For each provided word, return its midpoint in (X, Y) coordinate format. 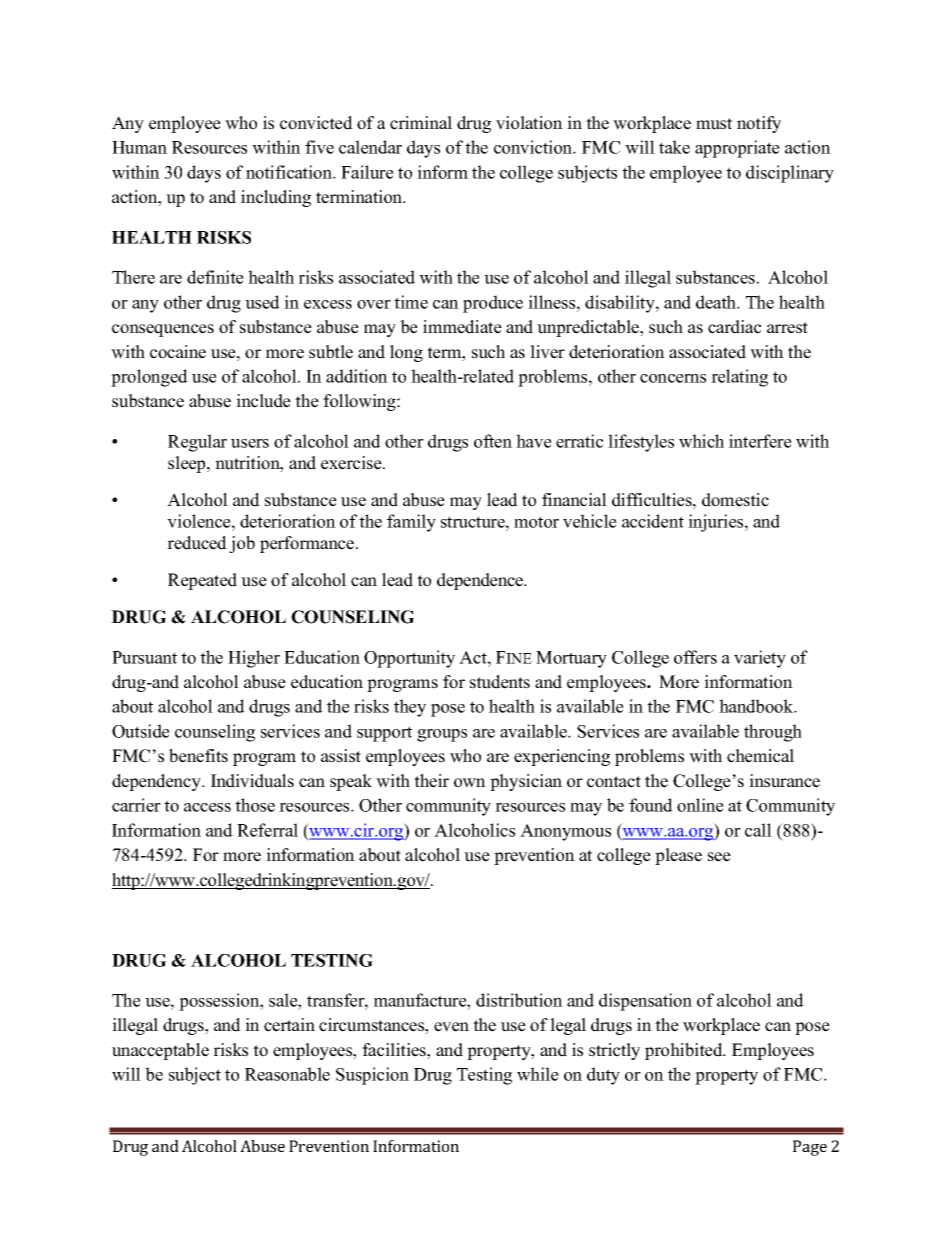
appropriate (737, 149)
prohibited (685, 1051)
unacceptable (160, 1051)
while (538, 1074)
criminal (421, 123)
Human (139, 147)
